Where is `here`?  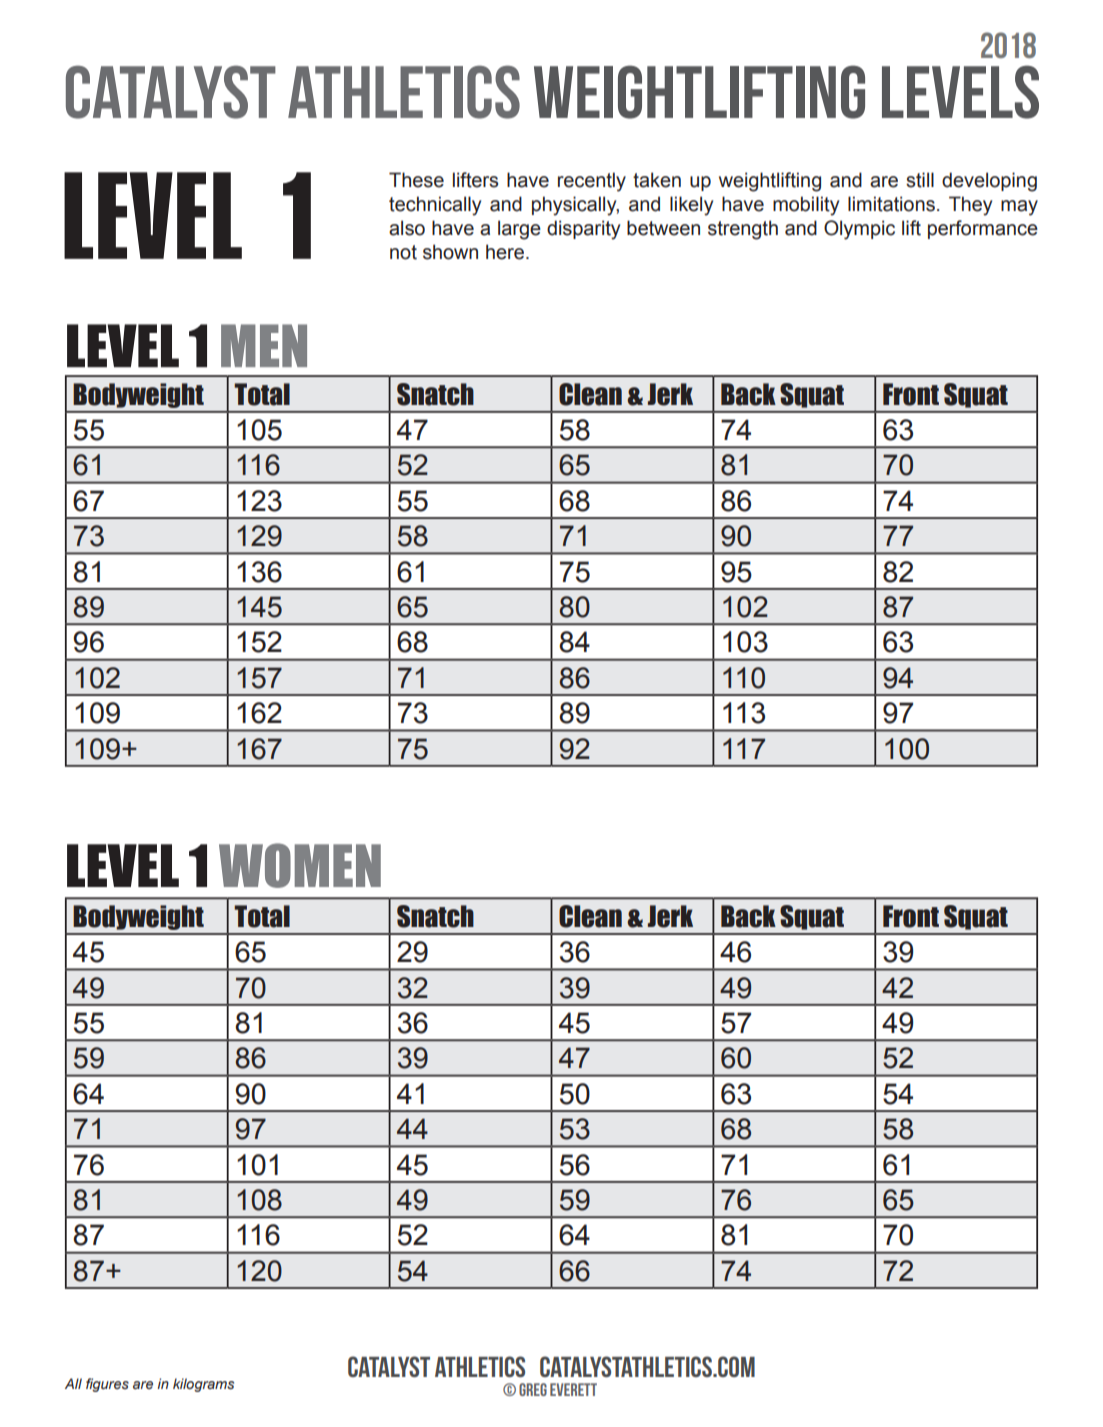
here is located at coordinates (505, 252).
